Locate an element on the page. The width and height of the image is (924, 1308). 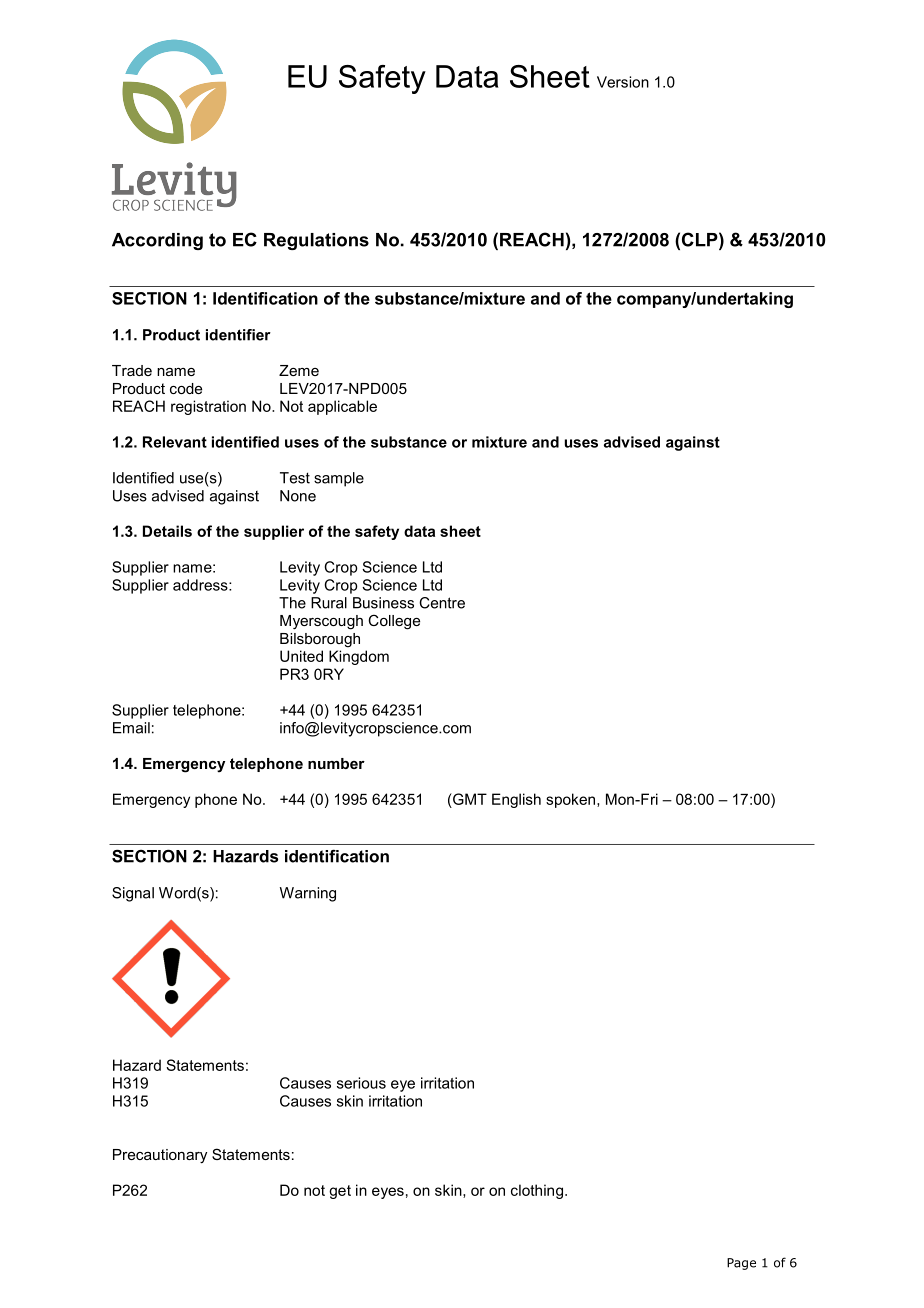
English is located at coordinates (516, 800).
